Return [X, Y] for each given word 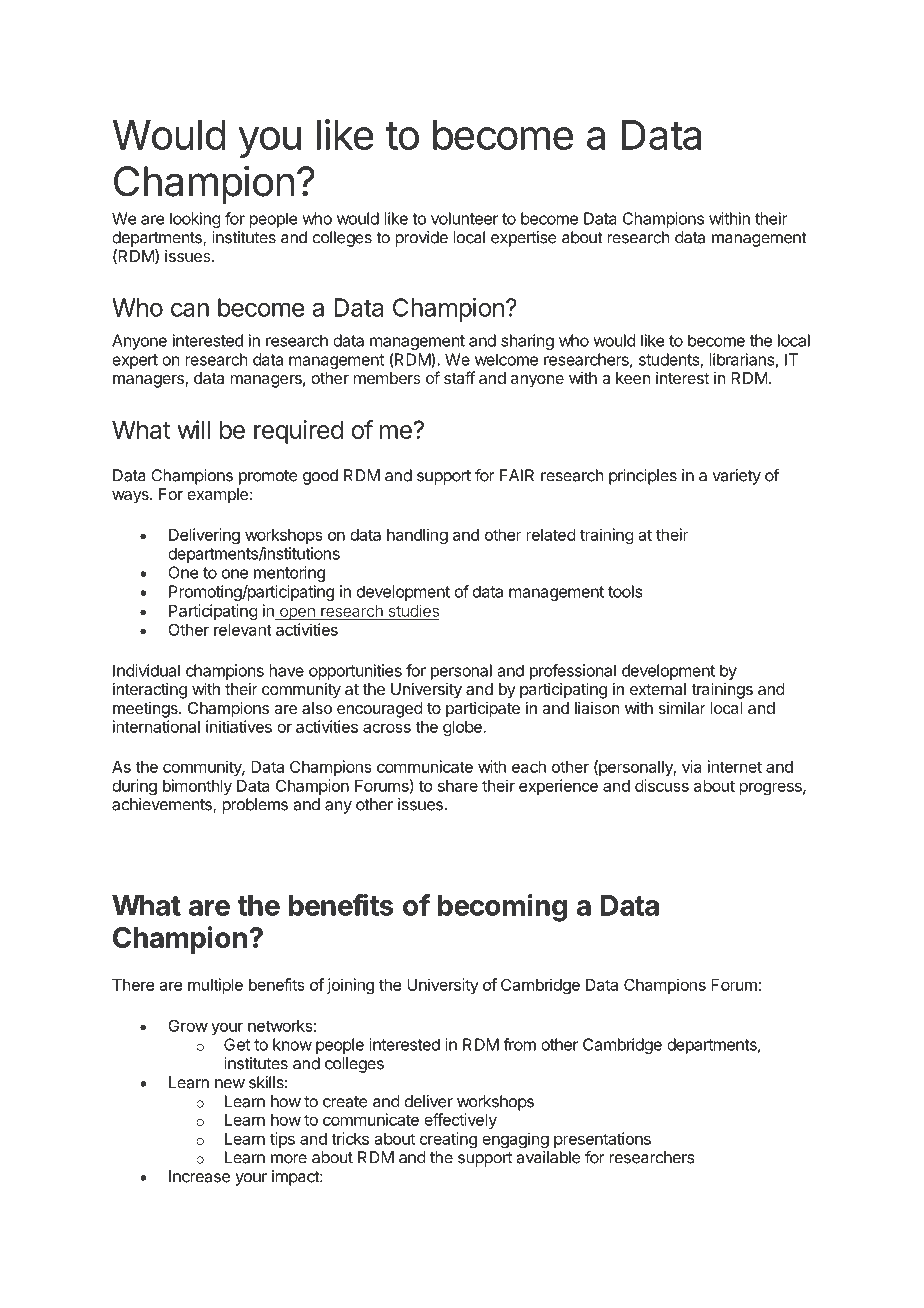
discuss [662, 785]
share [458, 786]
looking [195, 220]
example [218, 496]
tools [625, 591]
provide [421, 239]
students [670, 360]
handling [417, 536]
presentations [602, 1141]
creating [448, 1140]
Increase [199, 1176]
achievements [163, 805]
